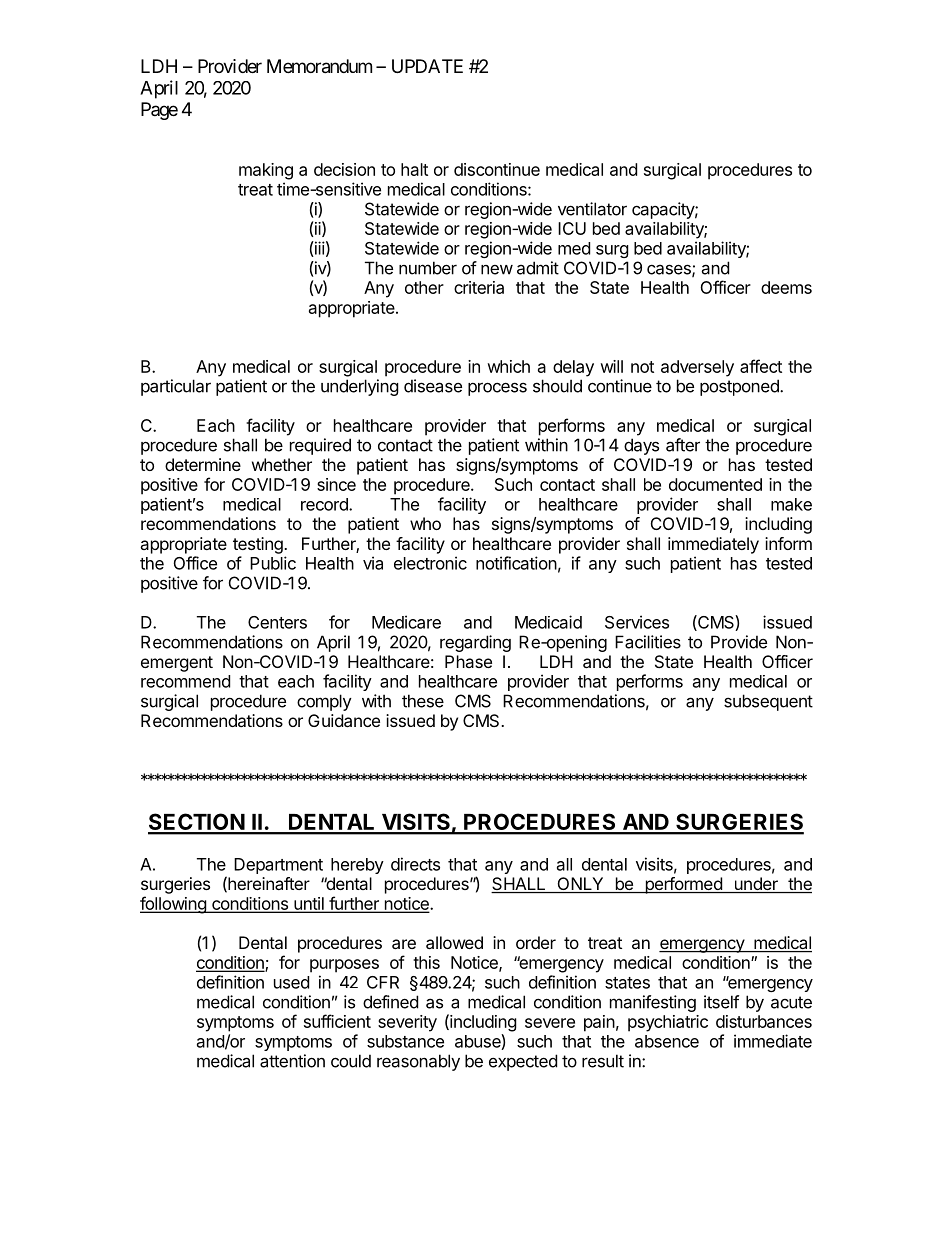 Image resolution: width=952 pixels, height=1233 pixels. Describe the element at coordinates (273, 563) in the image. I see `Public` at that location.
